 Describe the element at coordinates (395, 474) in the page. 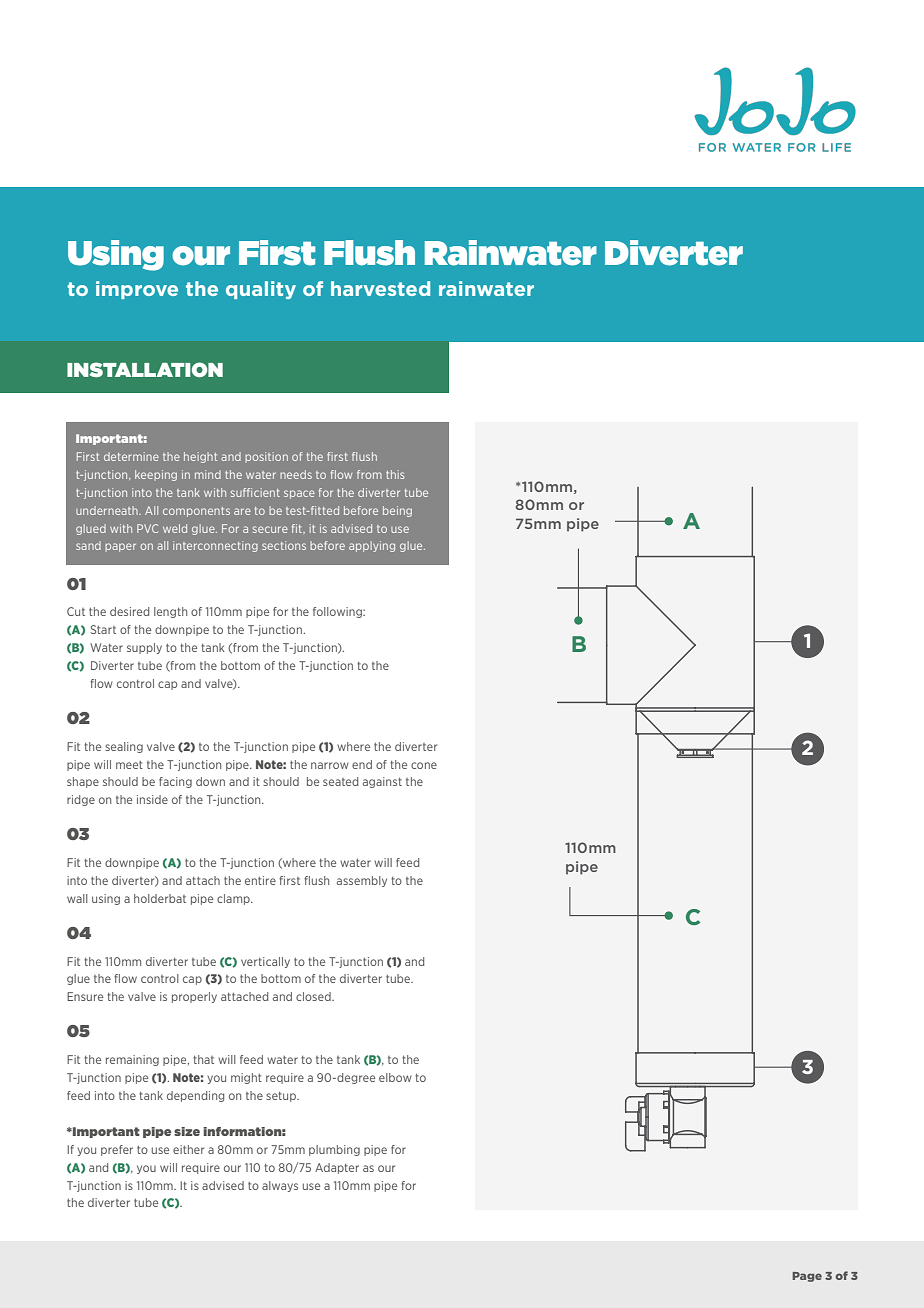

I see `this` at that location.
